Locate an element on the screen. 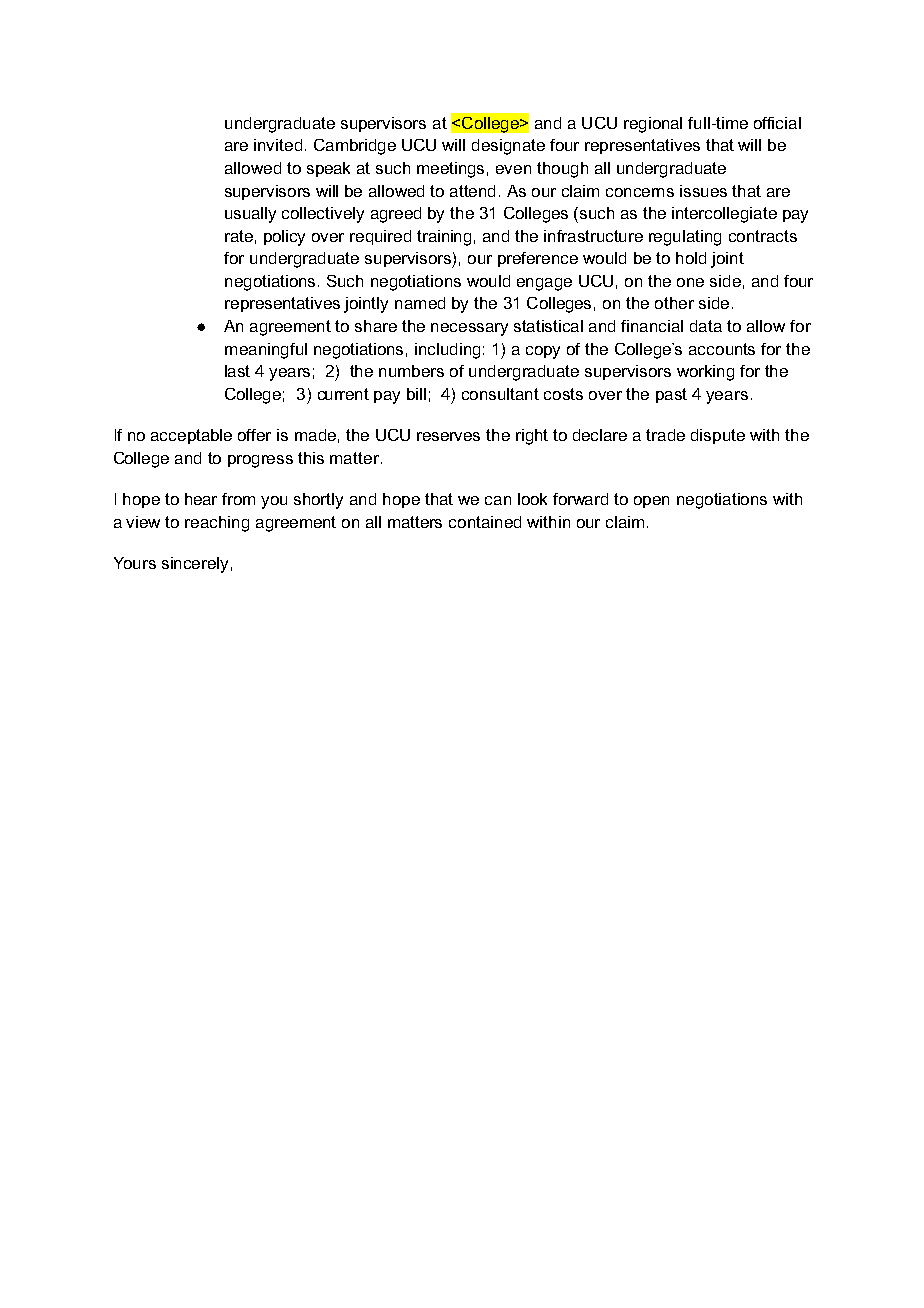 This screenshot has width=924, height=1308. contained is located at coordinates (485, 522).
